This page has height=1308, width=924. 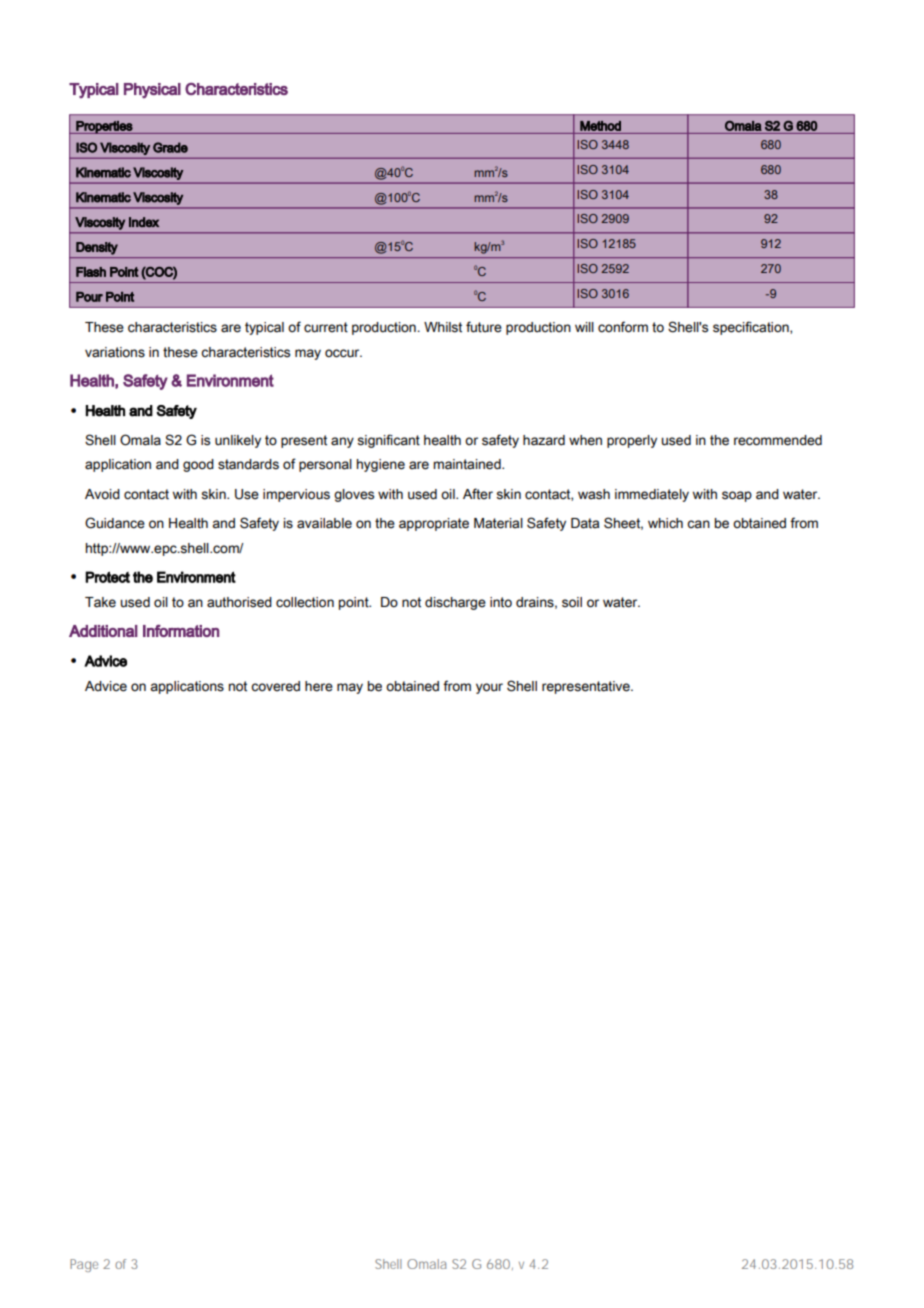 What do you see at coordinates (170, 147) in the page?
I see `Grade` at bounding box center [170, 147].
